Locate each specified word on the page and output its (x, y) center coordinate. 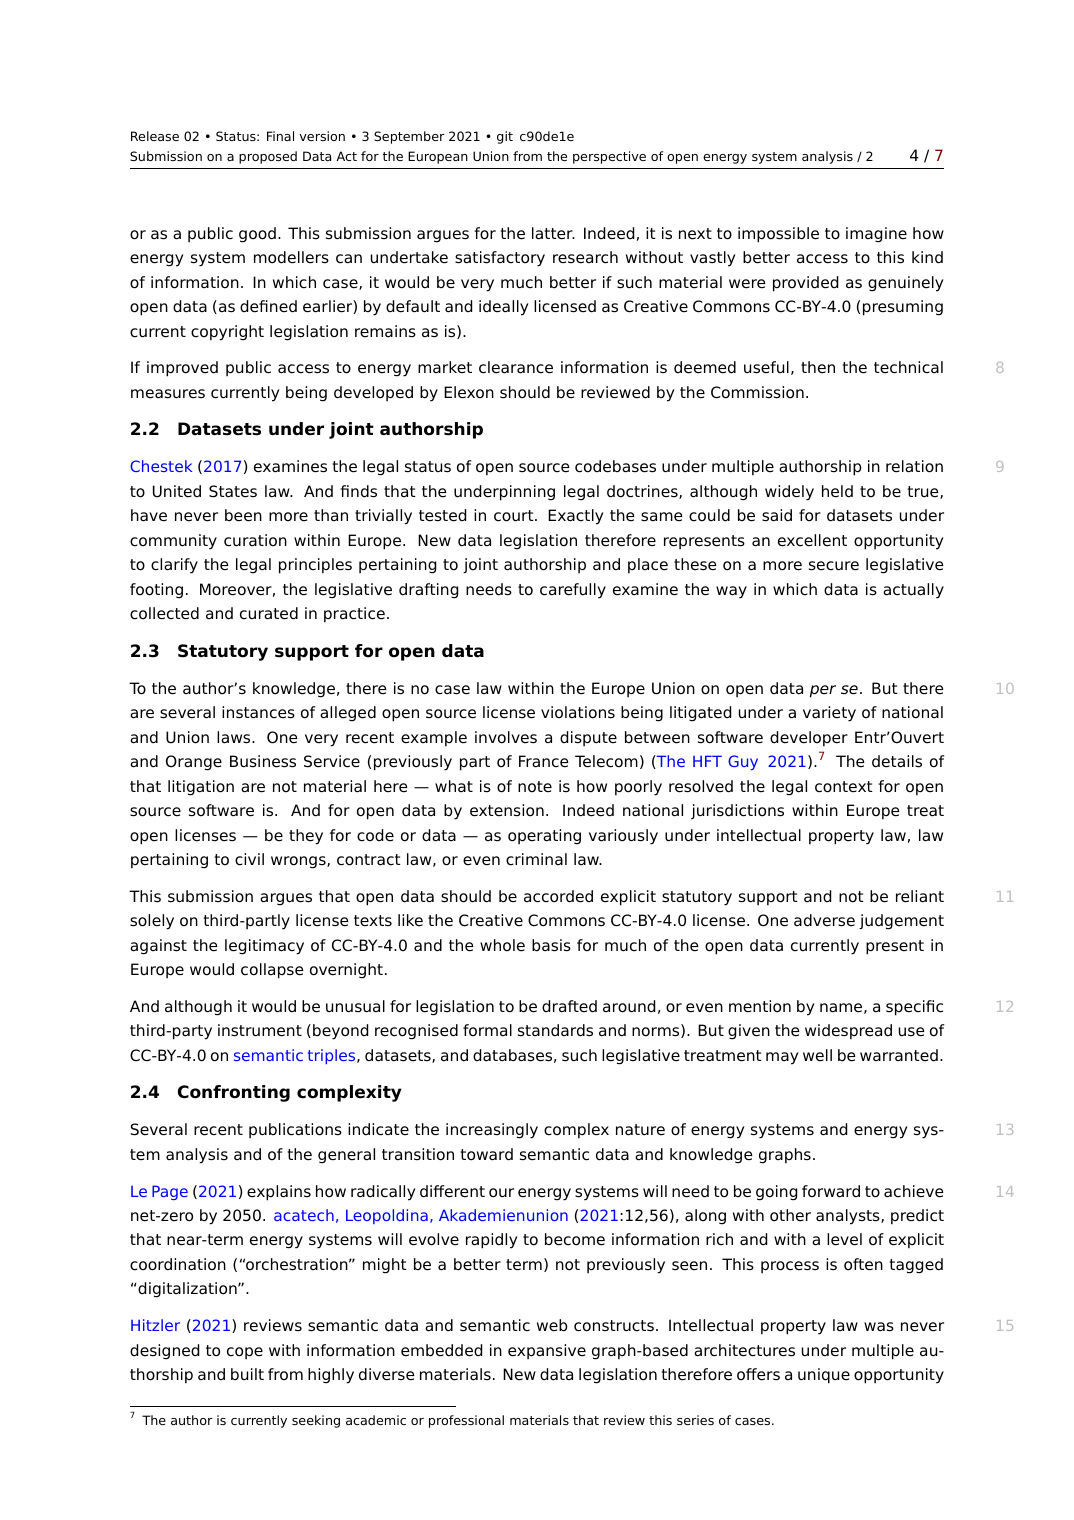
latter (553, 233)
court (515, 516)
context (844, 787)
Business (263, 761)
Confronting (234, 1093)
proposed (268, 157)
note (535, 787)
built (247, 1374)
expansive (547, 1351)
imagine (876, 235)
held (837, 491)
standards (555, 1030)
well (817, 1055)
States (233, 491)
